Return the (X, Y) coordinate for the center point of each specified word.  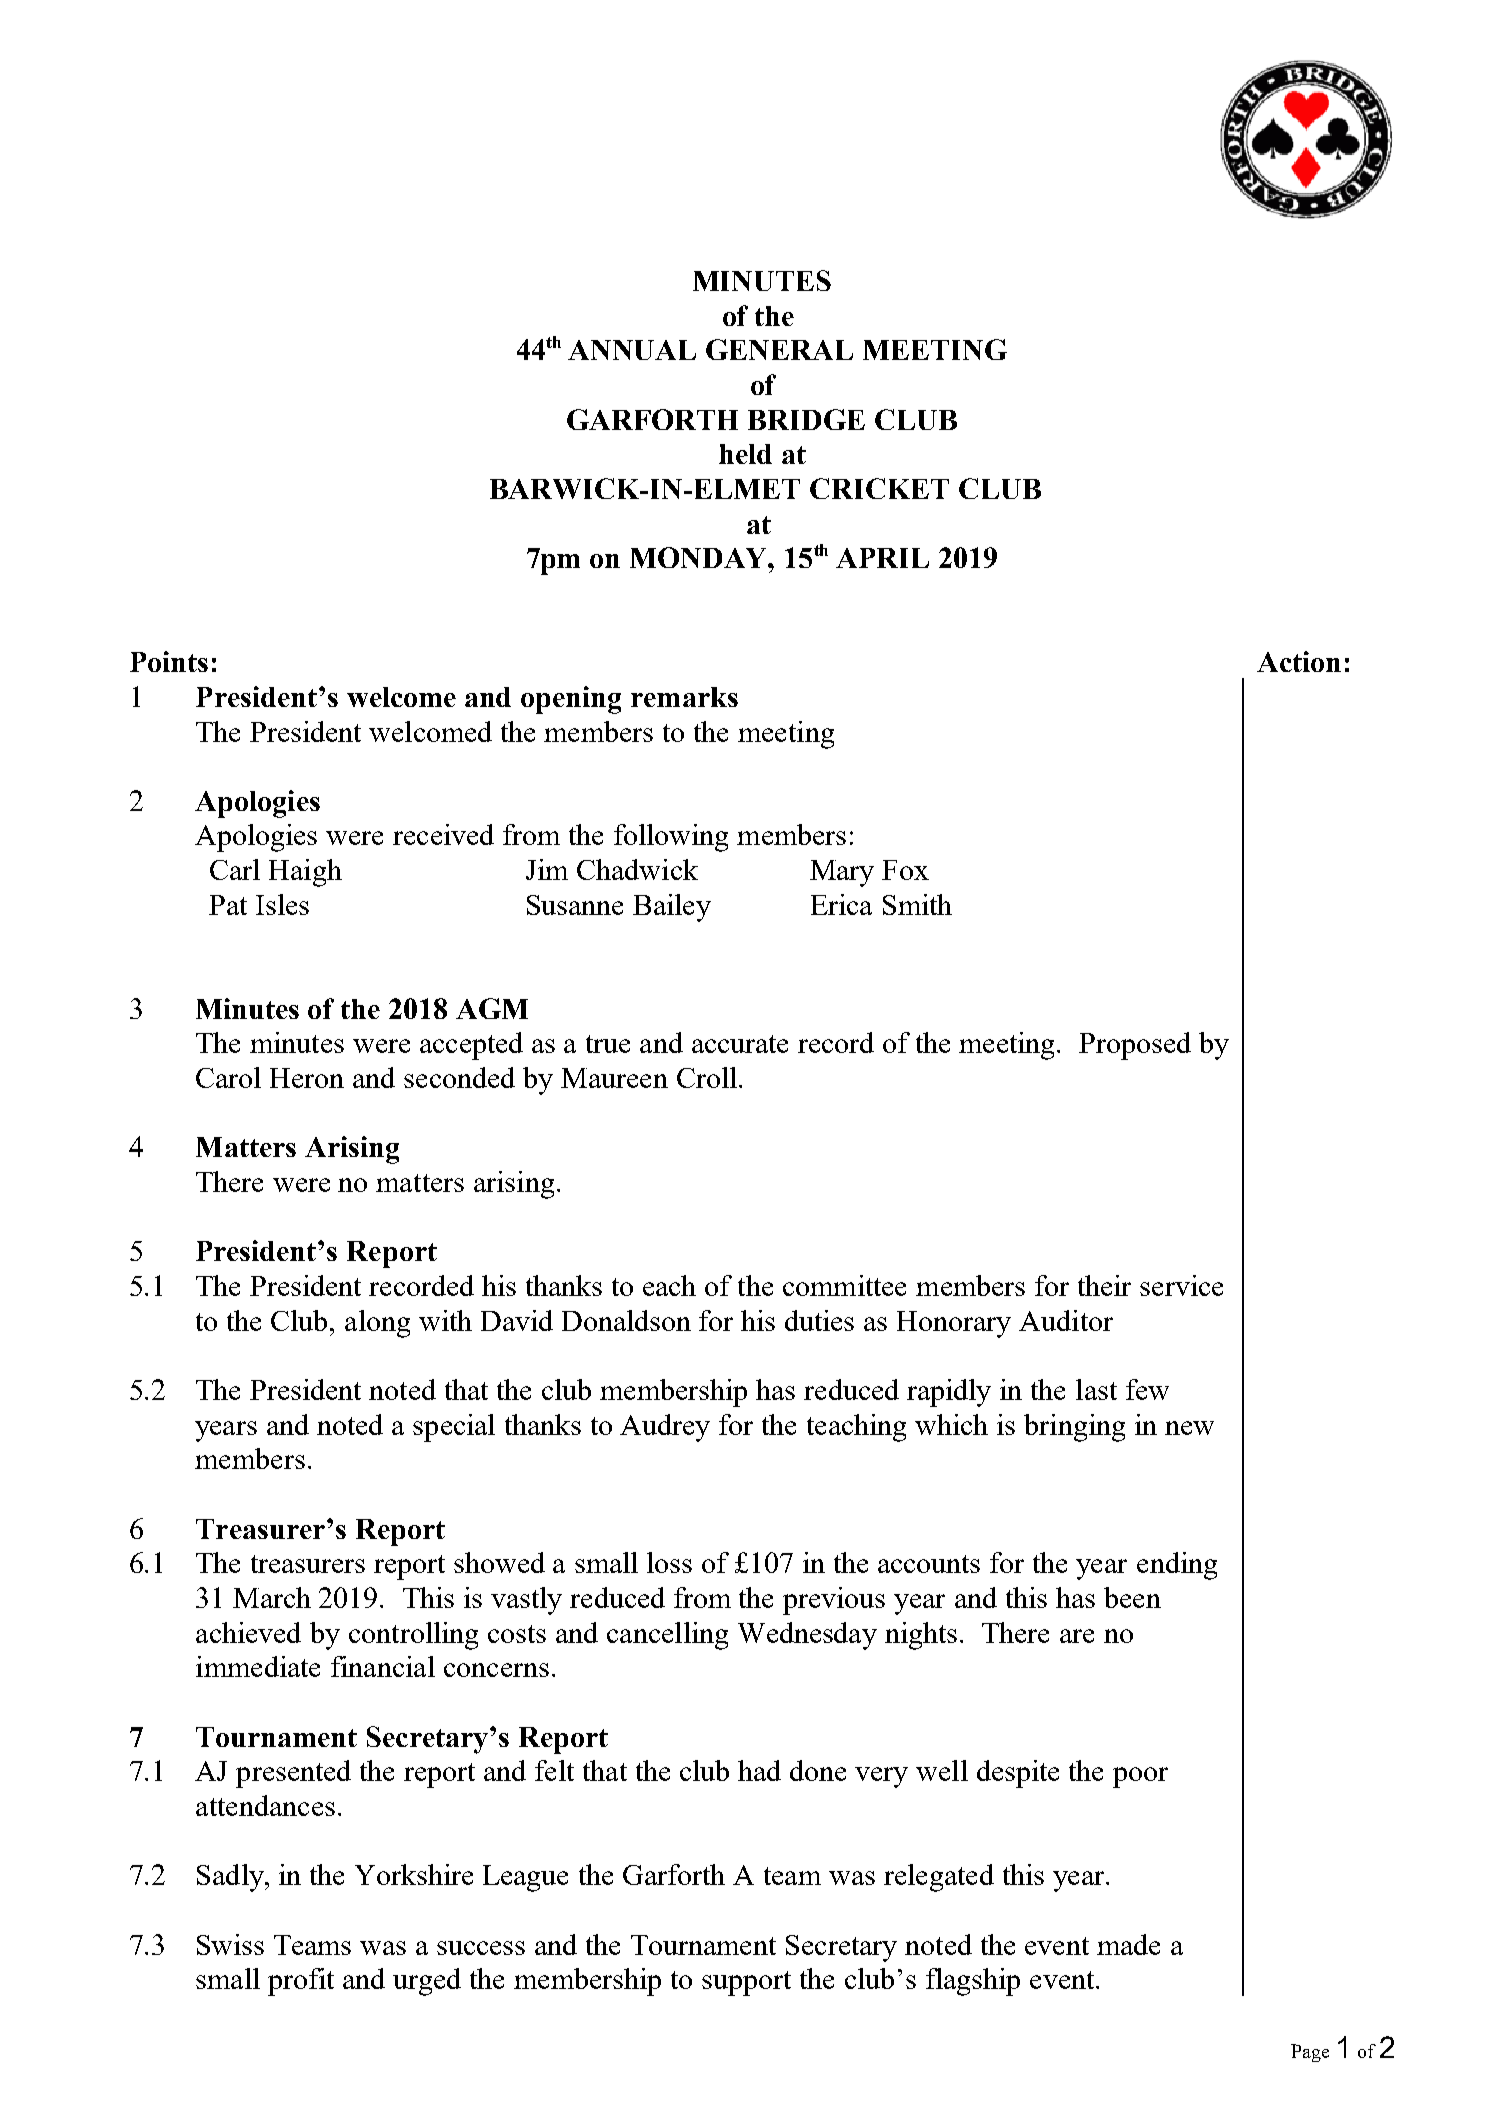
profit (301, 1982)
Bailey (672, 908)
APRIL (882, 558)
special (454, 1428)
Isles (282, 904)
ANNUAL (632, 350)
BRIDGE (806, 419)
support (746, 1983)
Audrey (665, 1428)
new (1189, 1428)
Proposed (1135, 1046)
